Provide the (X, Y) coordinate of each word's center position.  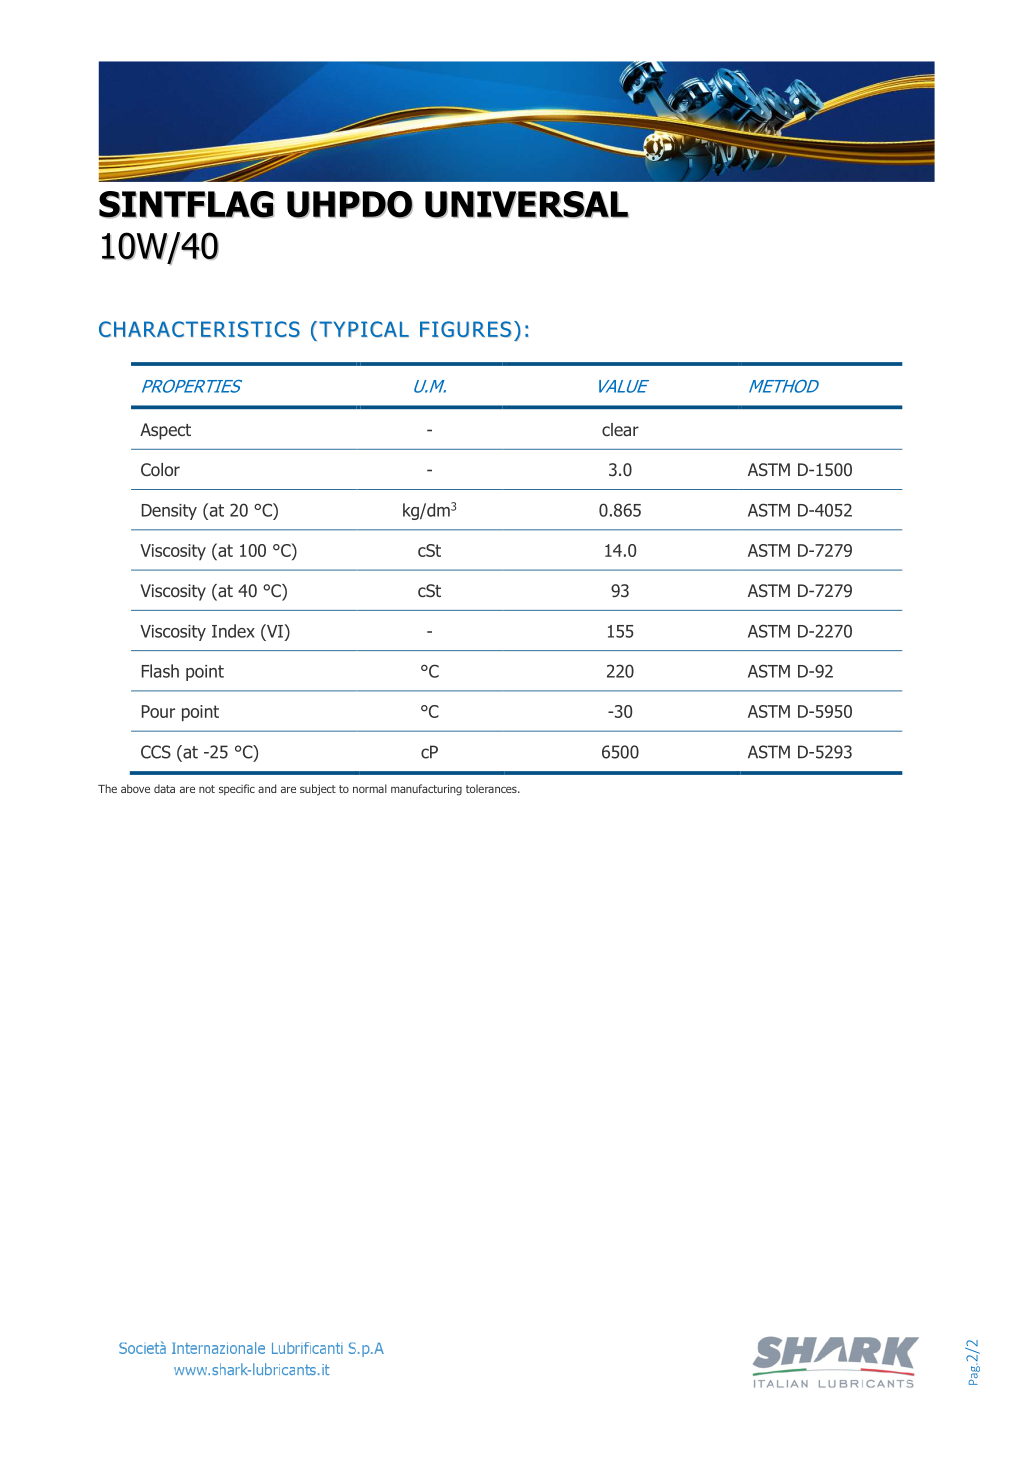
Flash (160, 671)
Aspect (165, 431)
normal (370, 788)
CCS (156, 752)
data (164, 788)
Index (233, 631)
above (135, 788)
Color (160, 470)
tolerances (492, 788)
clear (620, 430)
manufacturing (426, 790)
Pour (158, 711)
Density (169, 512)
